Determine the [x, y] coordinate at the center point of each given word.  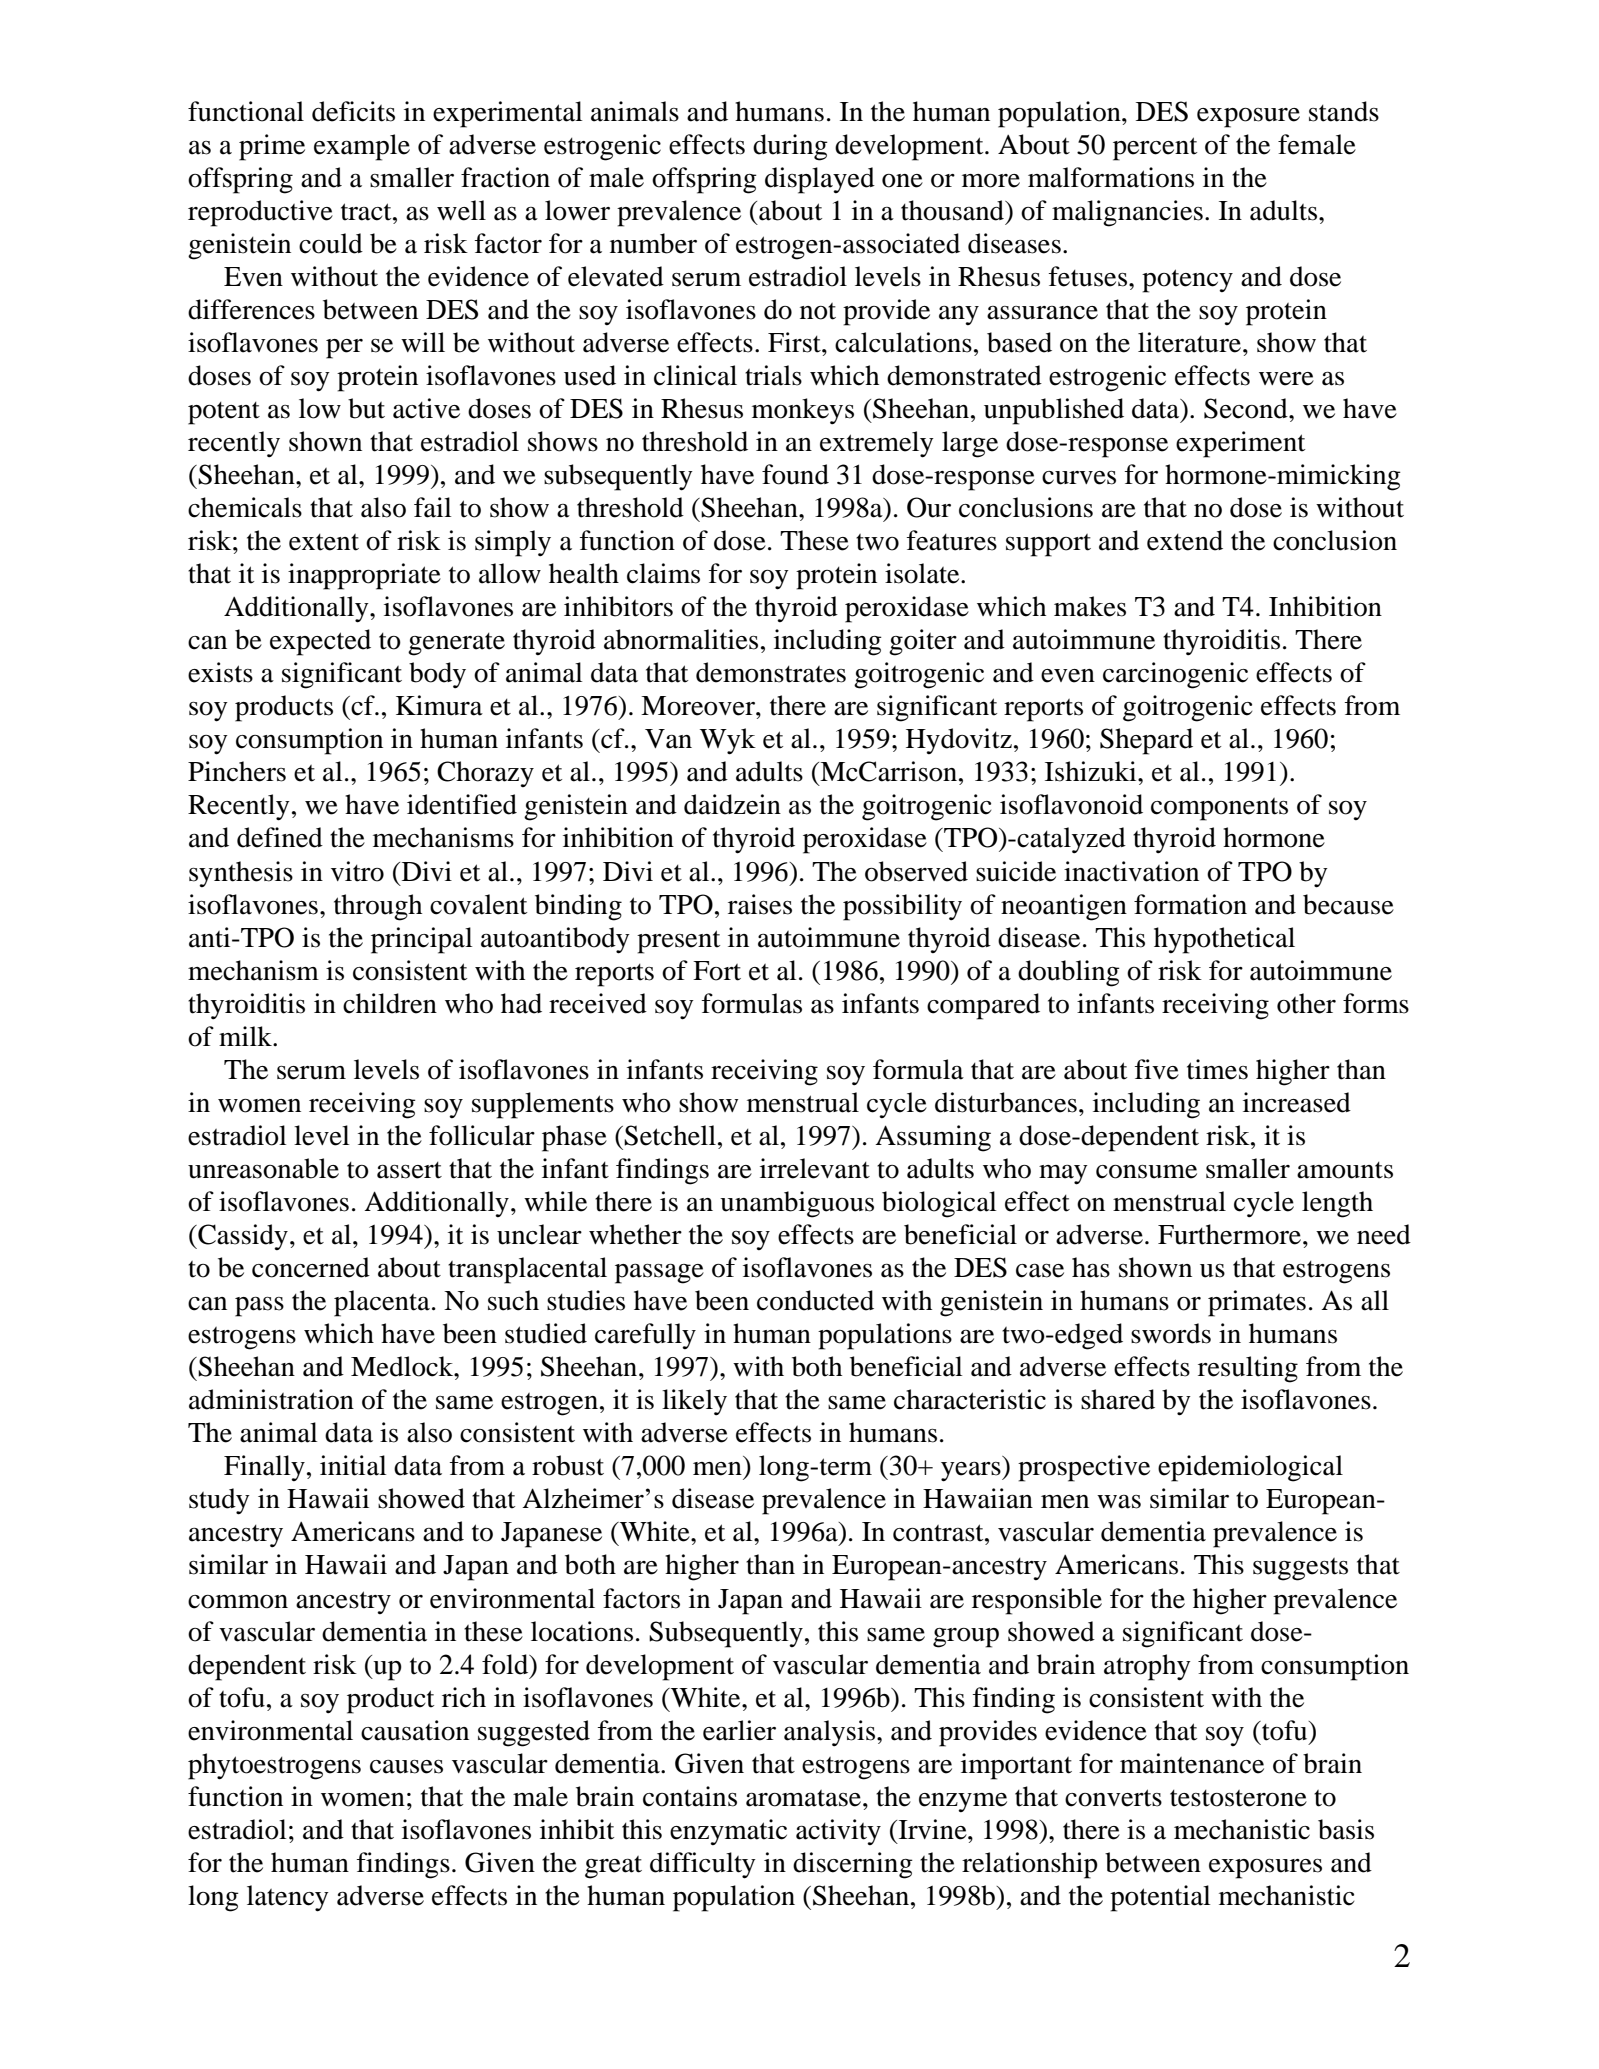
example [362, 147]
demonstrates [771, 672]
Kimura [439, 705]
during [790, 147]
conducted [815, 1300]
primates [1257, 1303]
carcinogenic [1175, 675]
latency [288, 1898]
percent [1155, 149]
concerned [311, 1267]
